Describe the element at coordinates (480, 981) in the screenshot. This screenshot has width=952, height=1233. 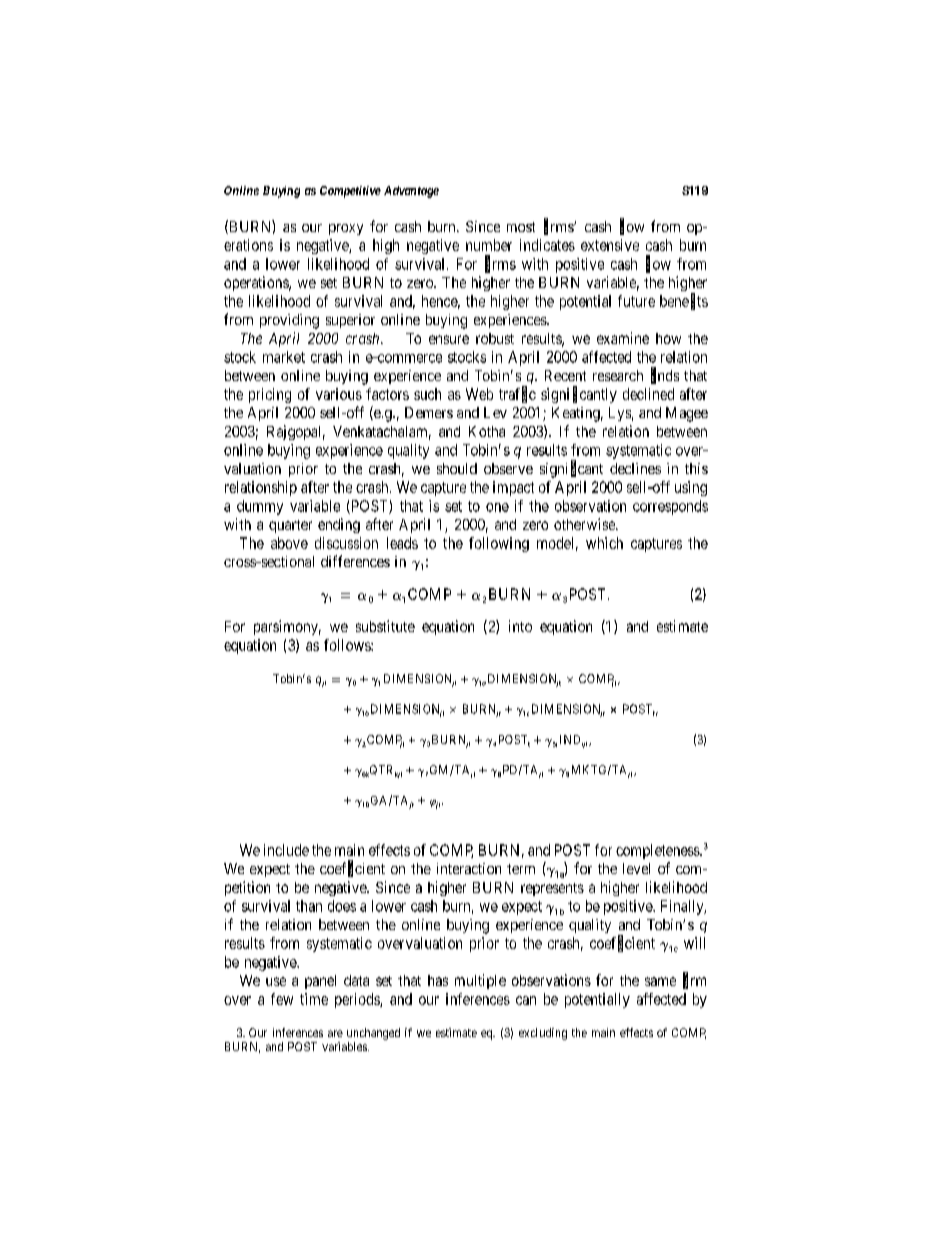
I see `multiple` at that location.
